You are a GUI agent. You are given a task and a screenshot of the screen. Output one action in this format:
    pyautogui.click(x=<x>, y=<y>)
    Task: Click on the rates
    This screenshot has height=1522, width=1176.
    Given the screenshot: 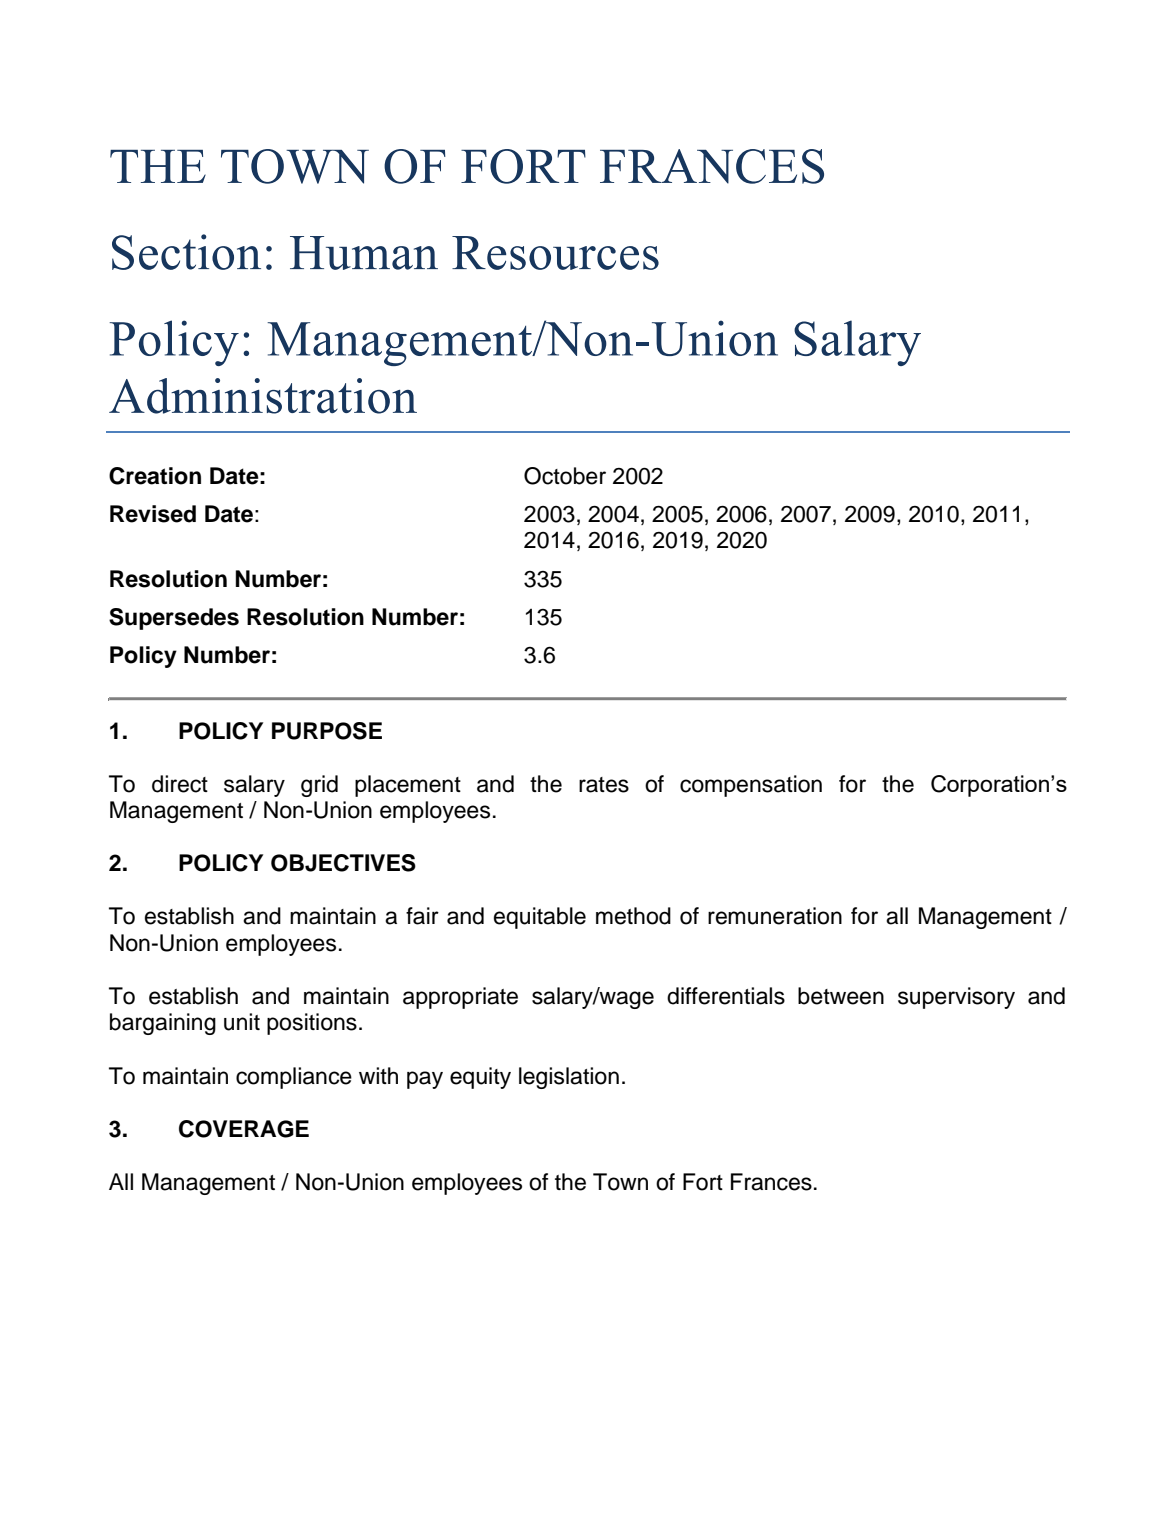 What is the action you would take?
    pyautogui.click(x=604, y=785)
